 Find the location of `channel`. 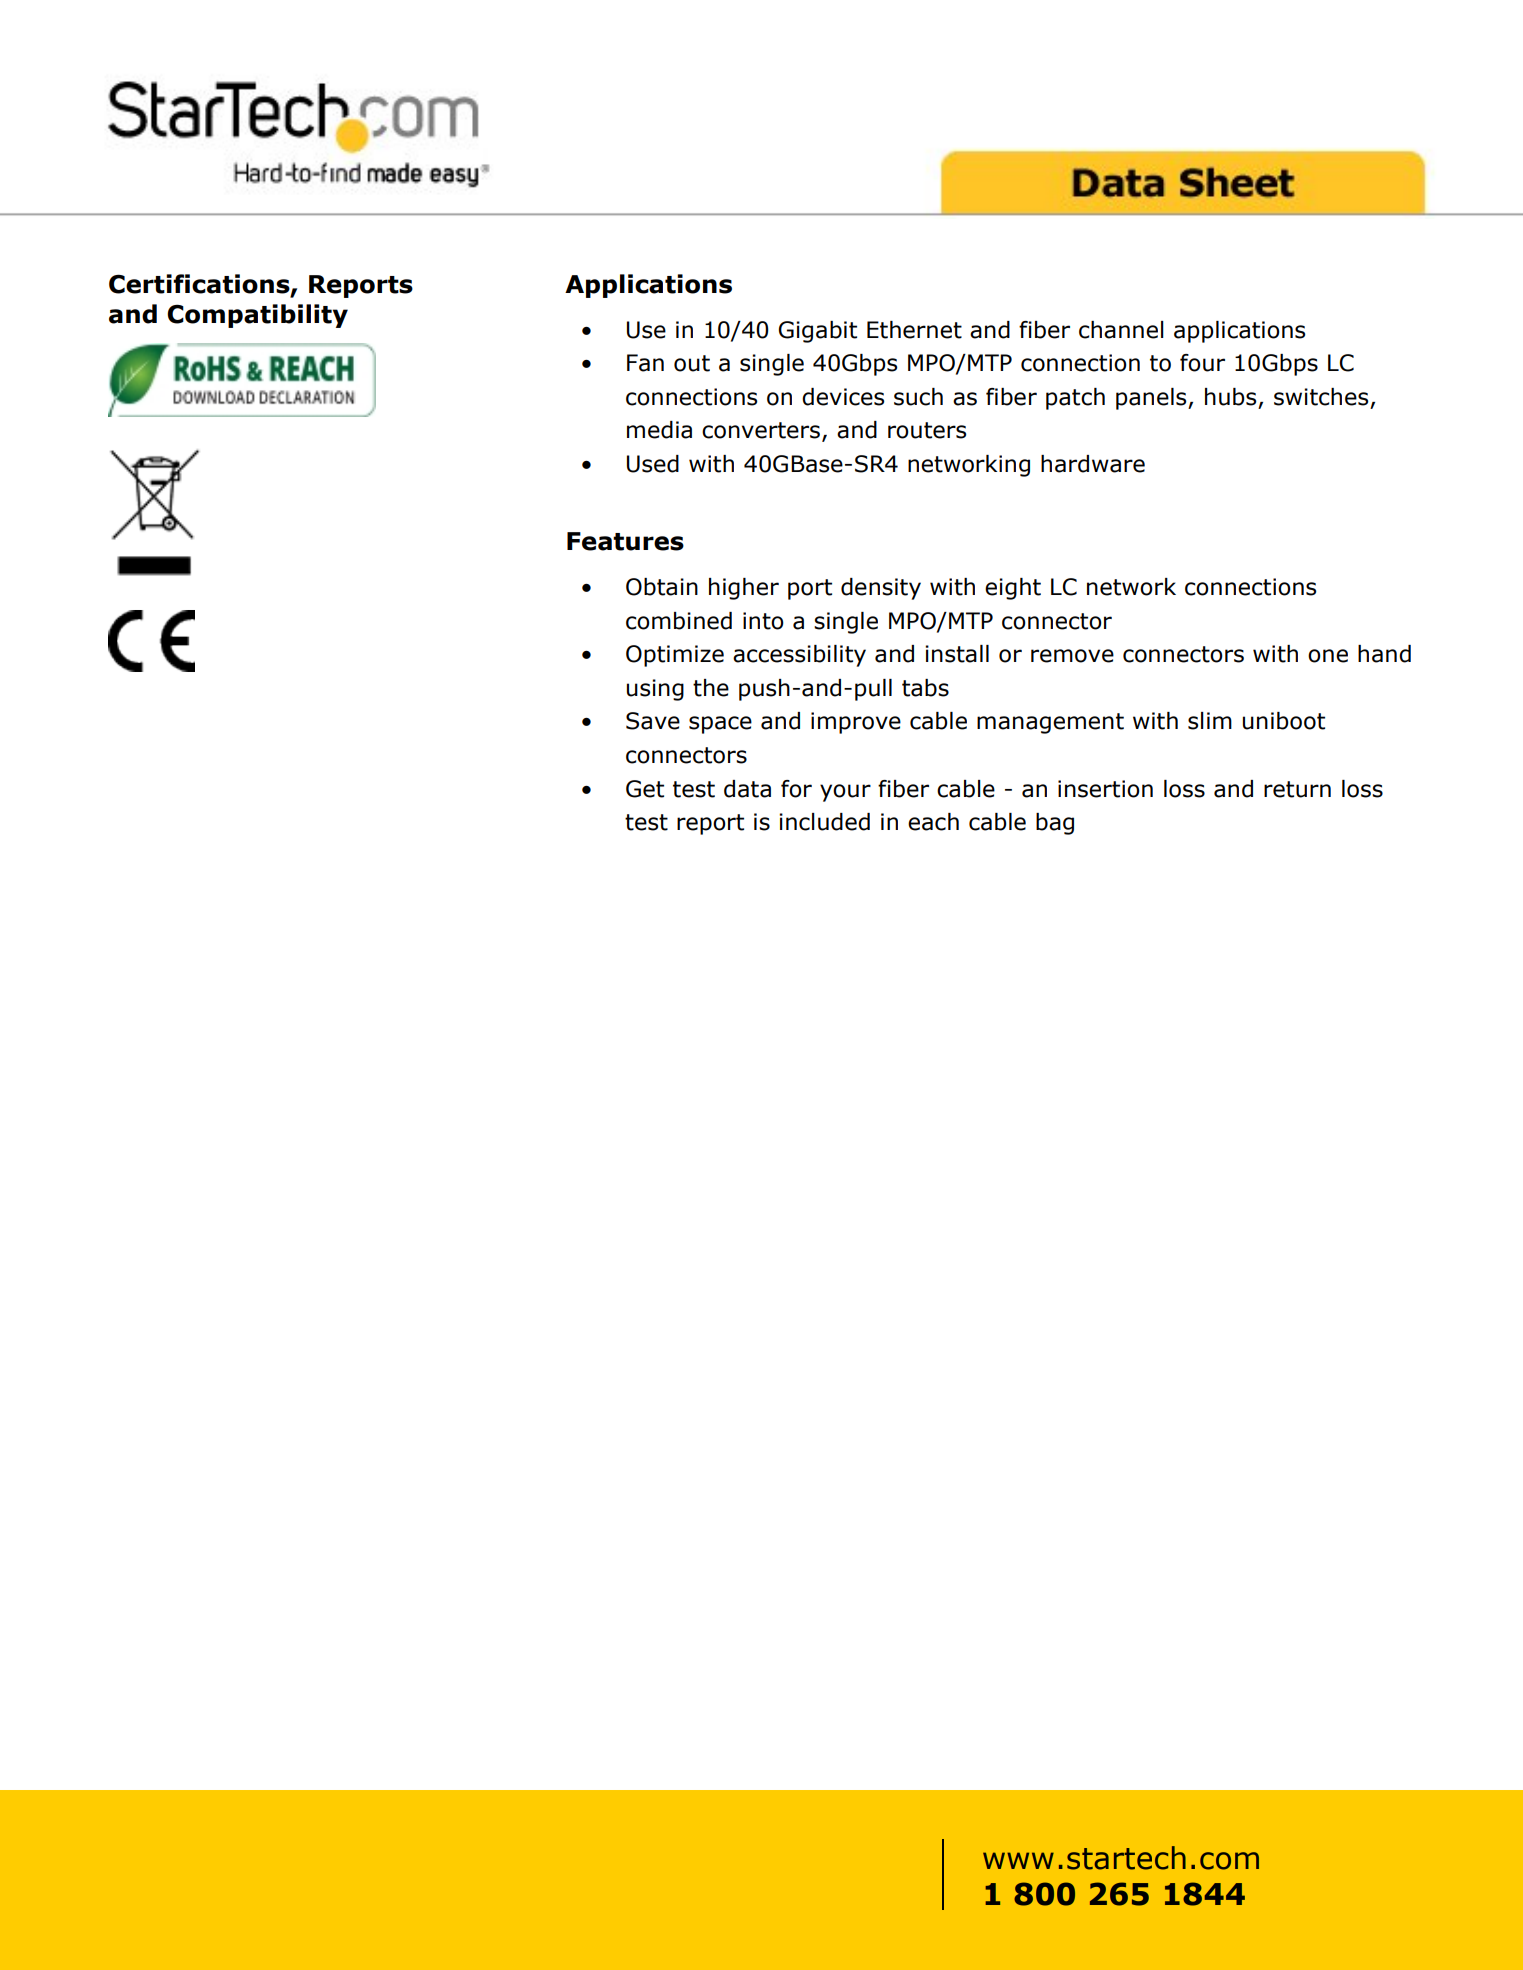

channel is located at coordinates (1121, 330).
